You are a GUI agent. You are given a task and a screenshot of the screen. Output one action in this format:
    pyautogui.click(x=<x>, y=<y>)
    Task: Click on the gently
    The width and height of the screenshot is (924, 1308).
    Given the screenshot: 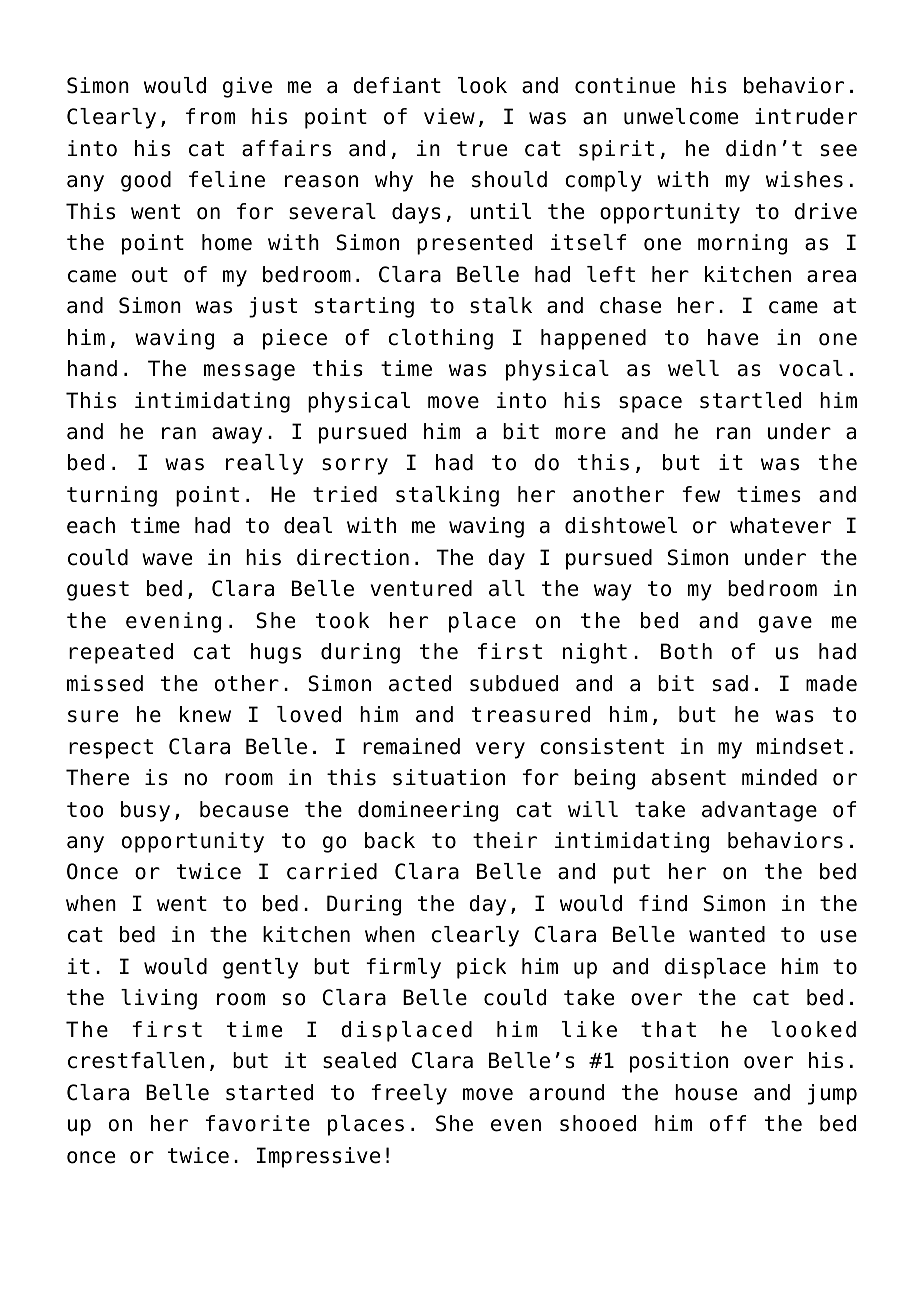 What is the action you would take?
    pyautogui.click(x=260, y=968)
